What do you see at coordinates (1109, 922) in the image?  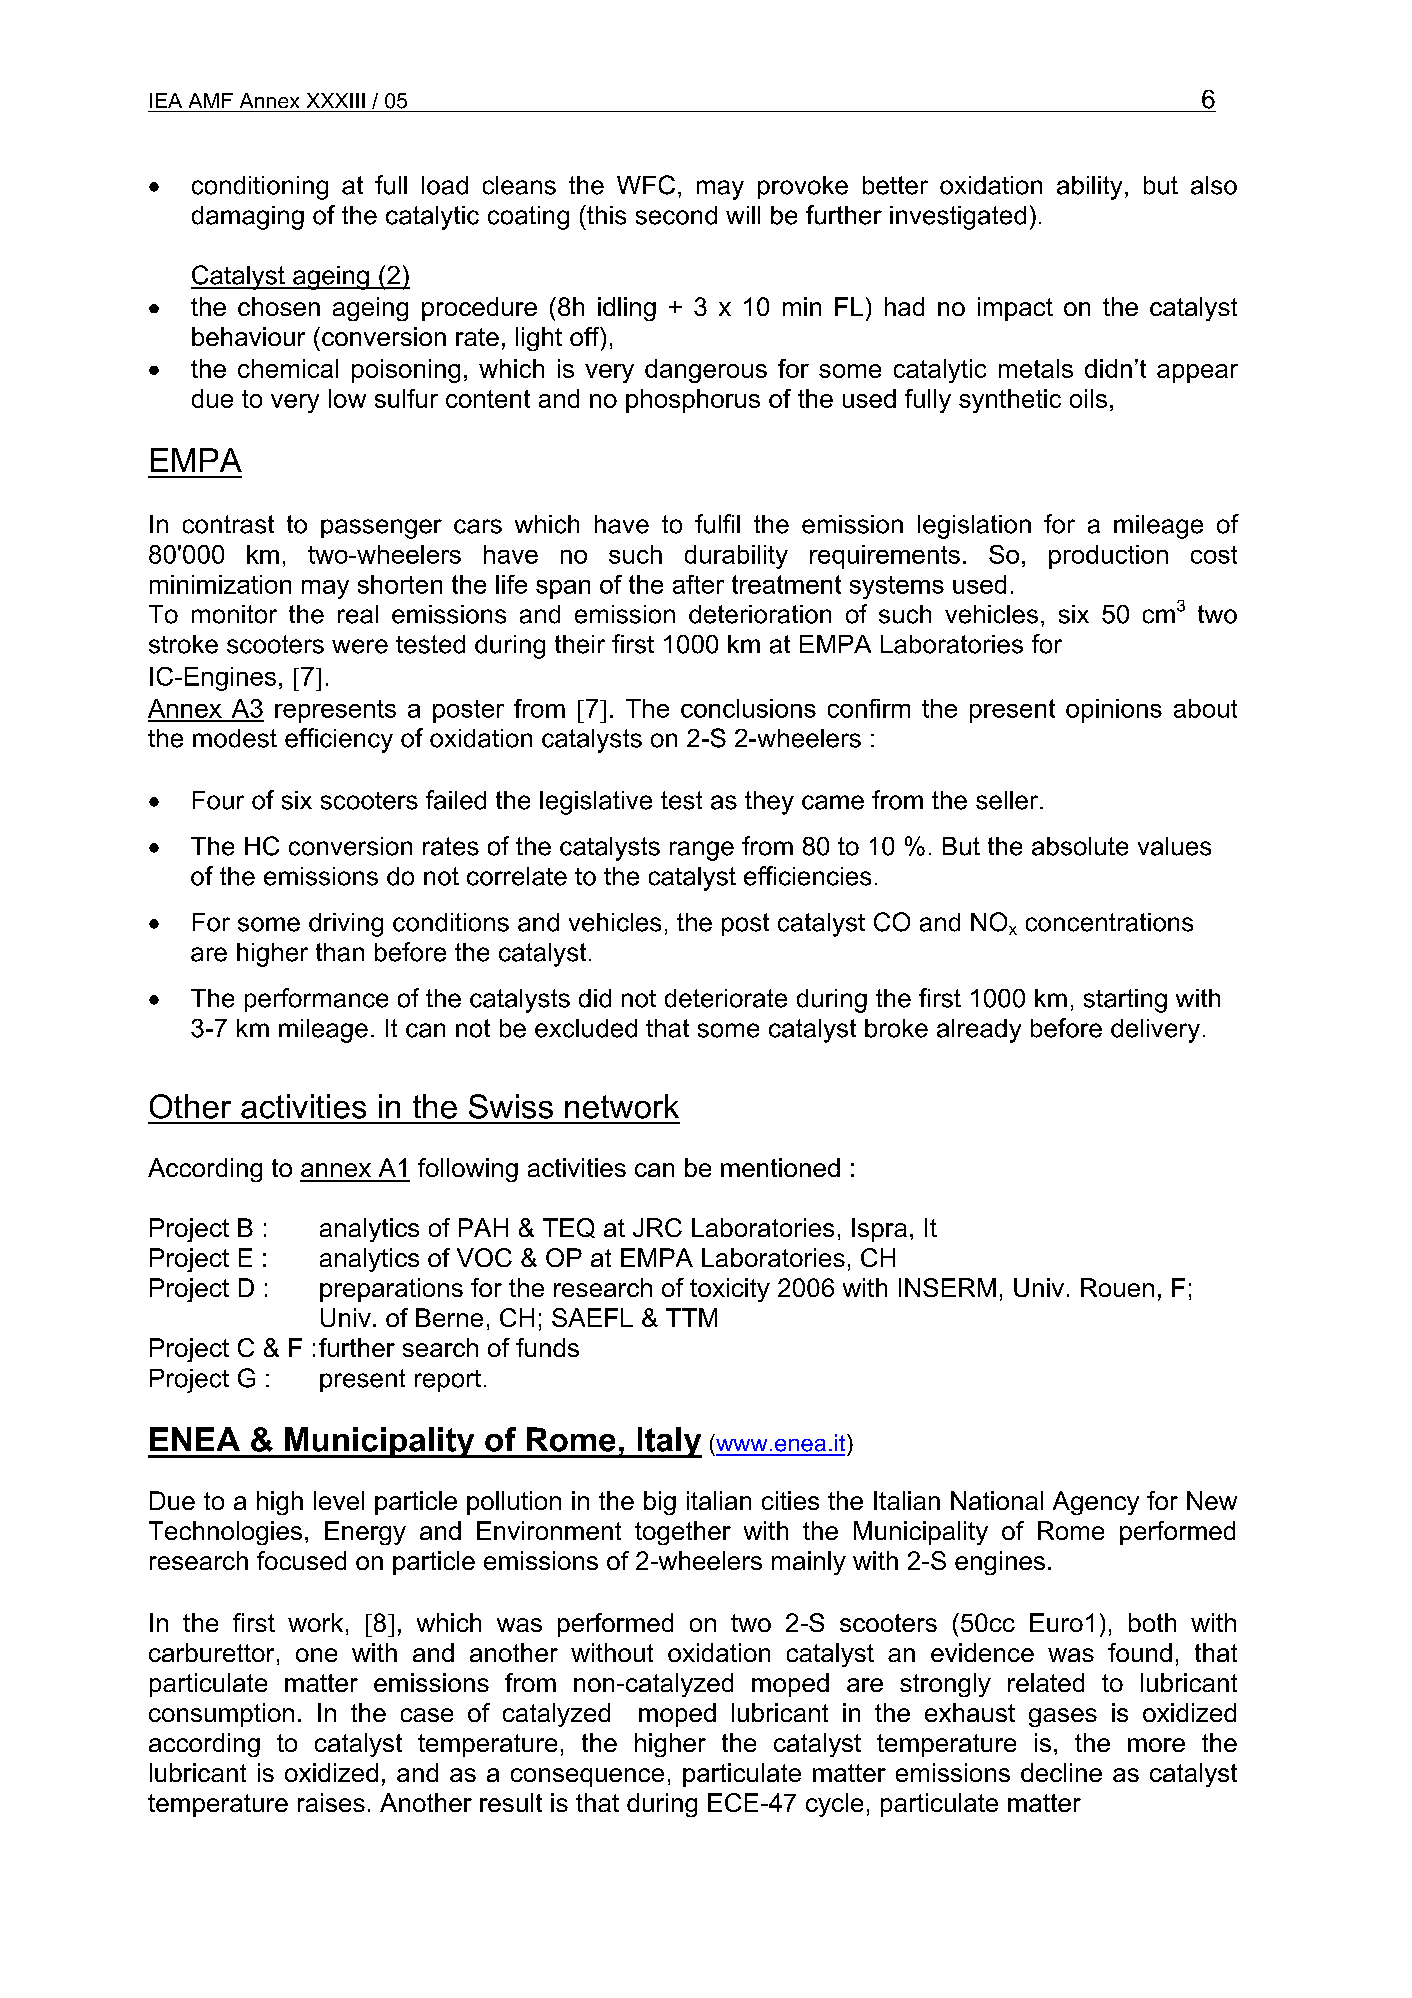 I see `concentrations` at bounding box center [1109, 922].
